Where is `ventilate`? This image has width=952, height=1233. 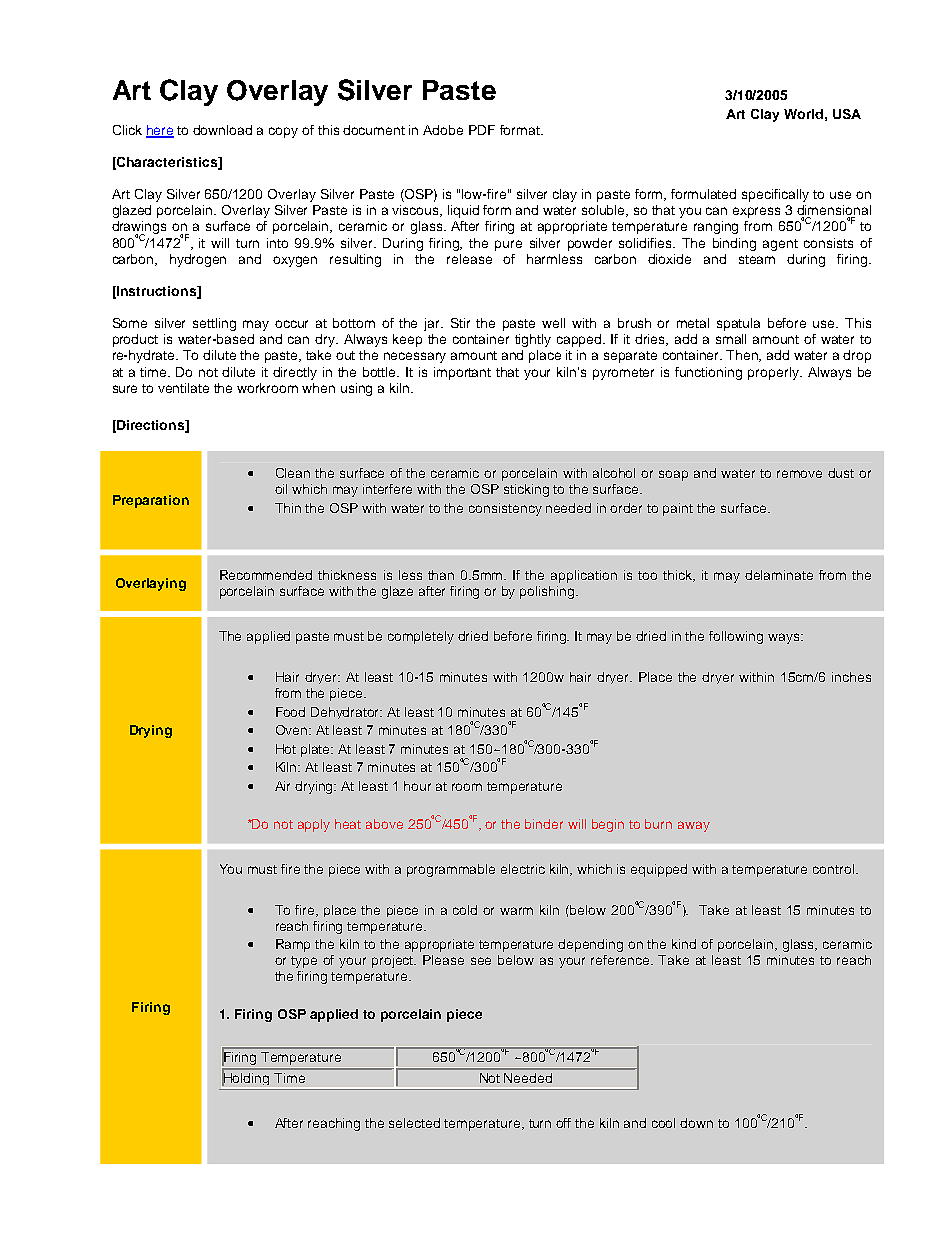 ventilate is located at coordinates (183, 388).
